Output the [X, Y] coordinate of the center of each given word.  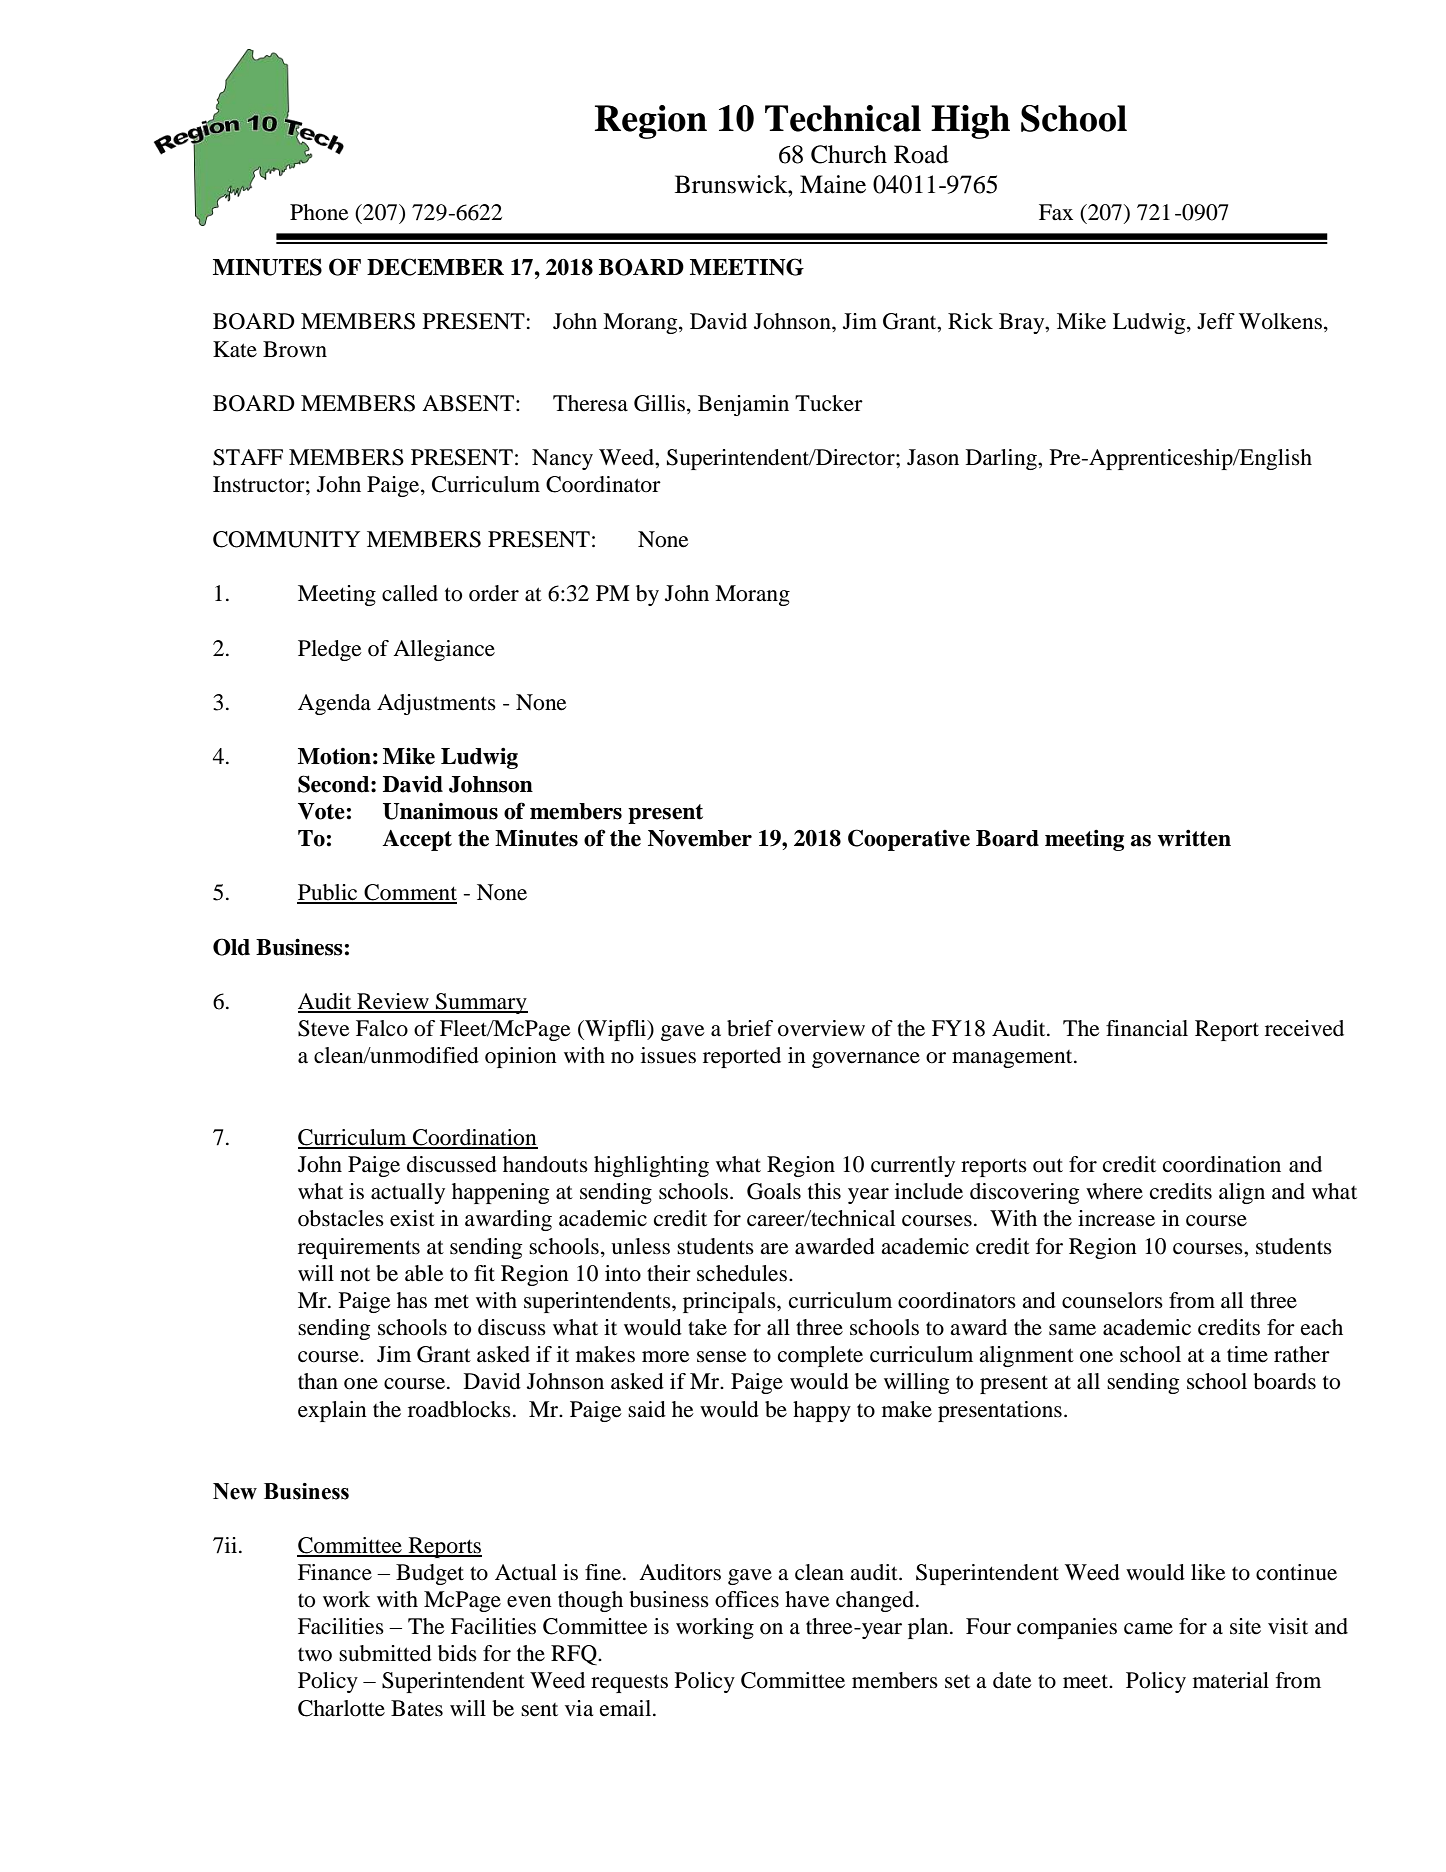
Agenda [334, 704]
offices [747, 1599]
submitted [385, 1653]
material [1231, 1680]
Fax [1056, 212]
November [700, 838]
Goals [774, 1191]
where [1114, 1191]
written [1194, 838]
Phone [319, 212]
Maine [833, 184]
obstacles [341, 1218]
